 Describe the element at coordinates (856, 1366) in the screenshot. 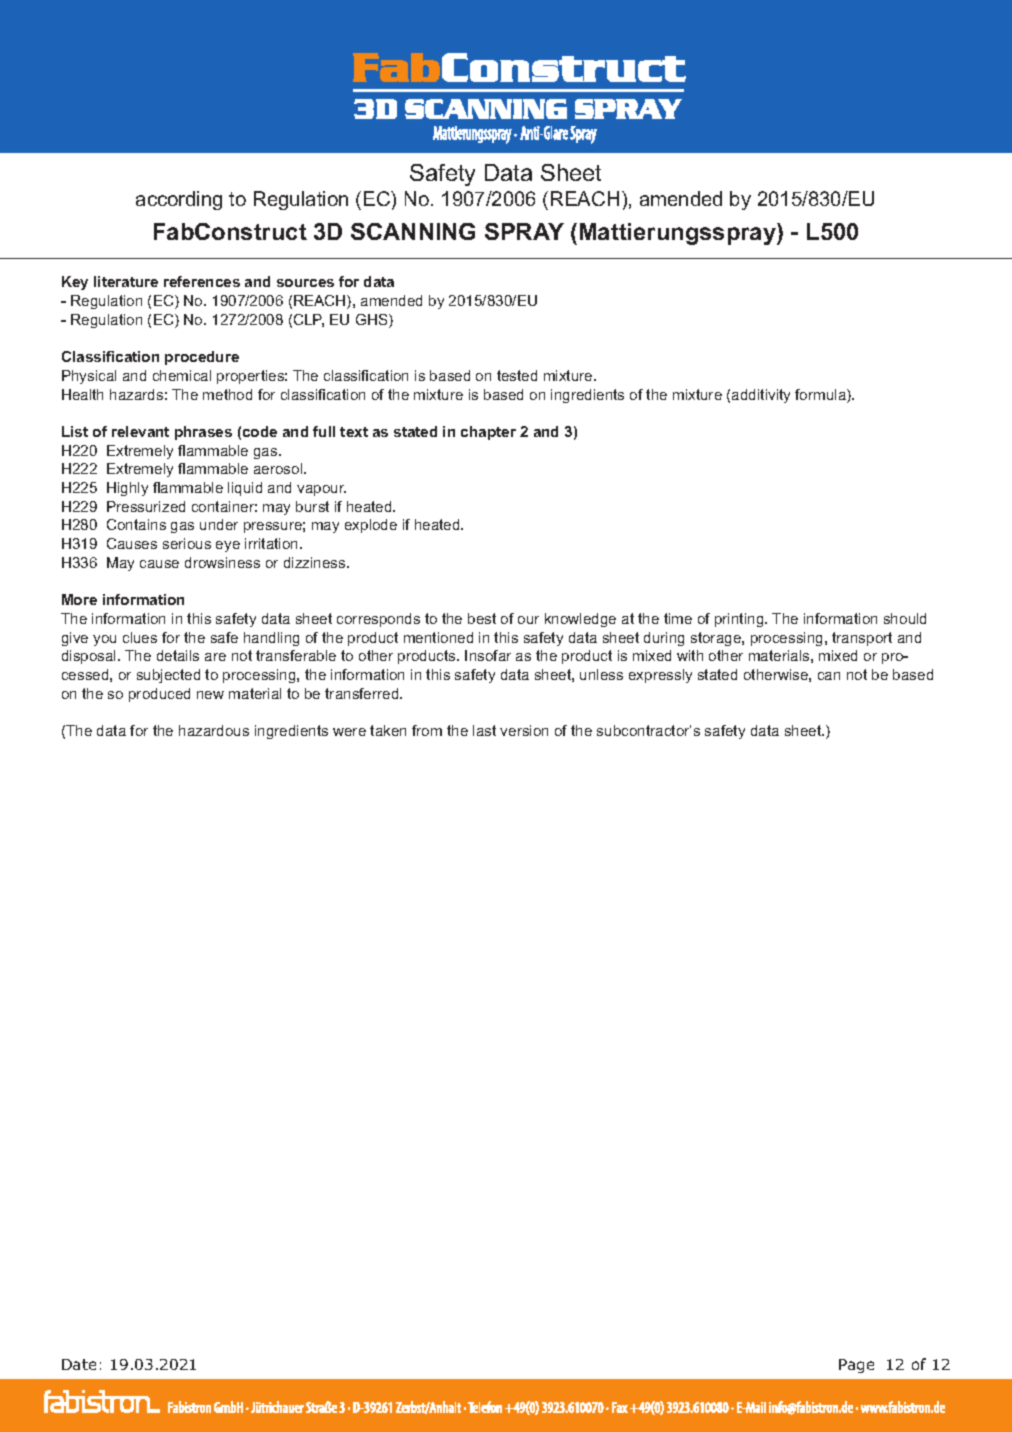

I see `Page` at that location.
